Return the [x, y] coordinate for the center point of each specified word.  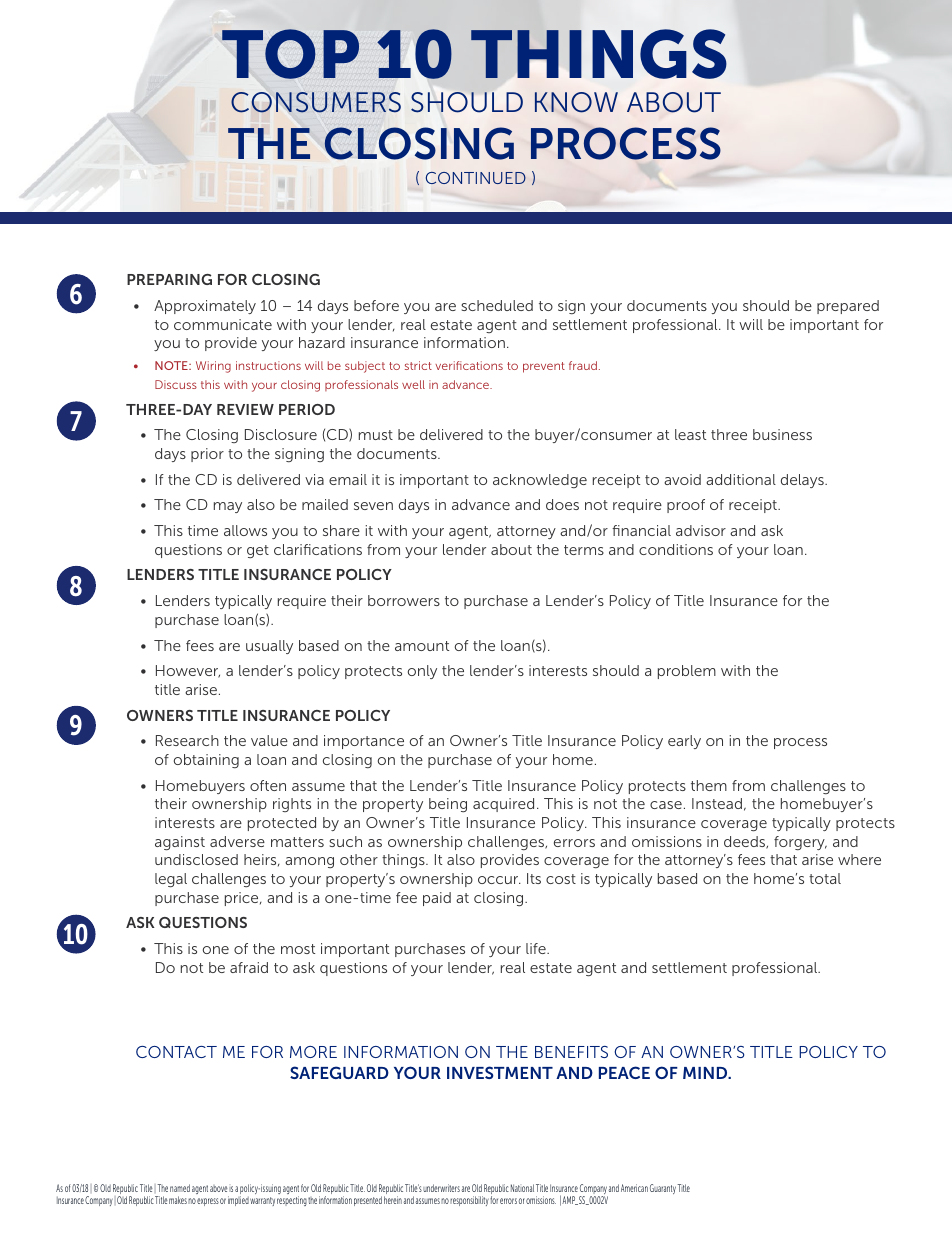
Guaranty [663, 1189]
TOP [290, 54]
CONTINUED [476, 178]
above [219, 1188]
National [522, 1188]
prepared [848, 307]
